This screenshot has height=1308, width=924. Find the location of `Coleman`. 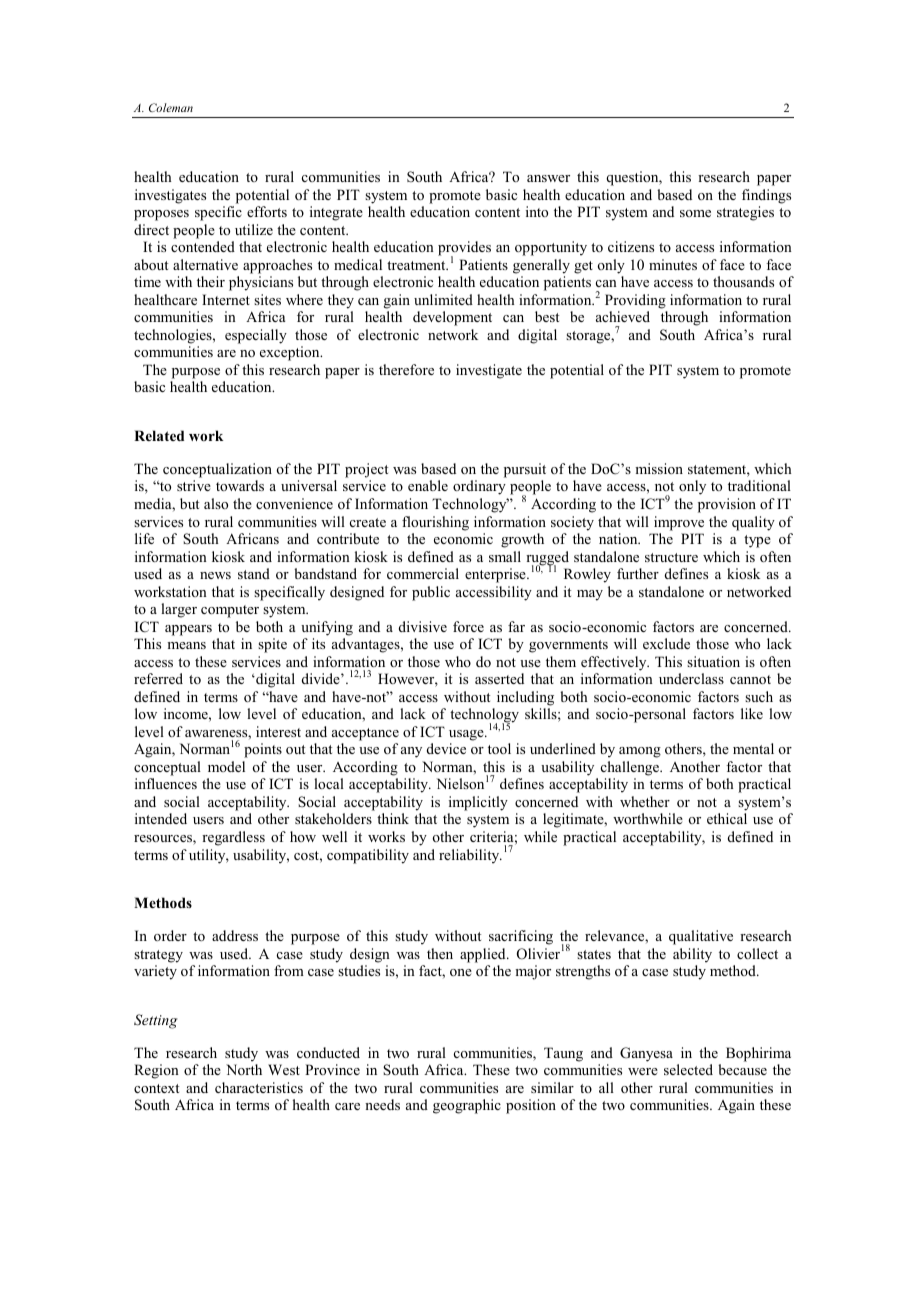

Coleman is located at coordinates (171, 107).
